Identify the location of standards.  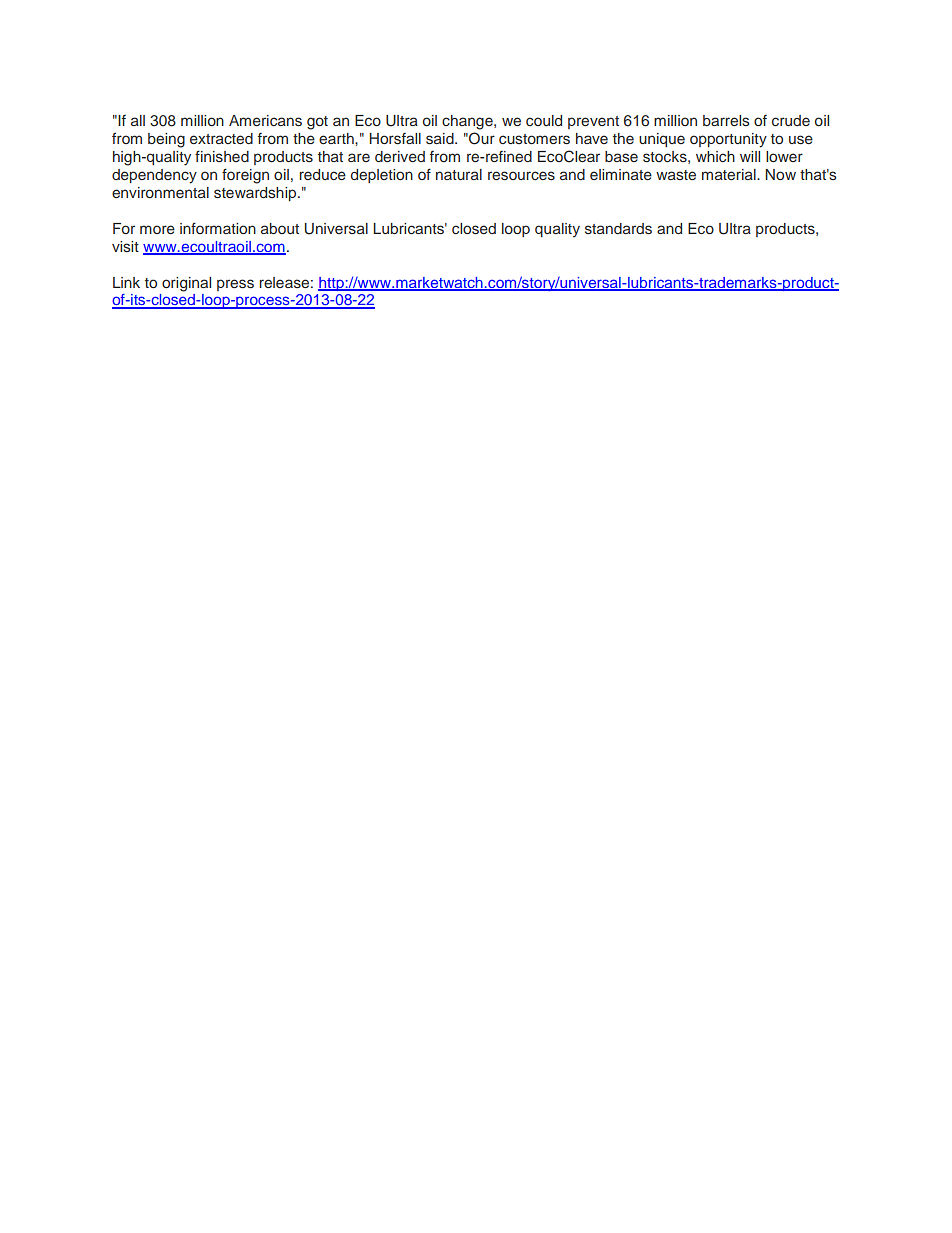
(618, 229).
